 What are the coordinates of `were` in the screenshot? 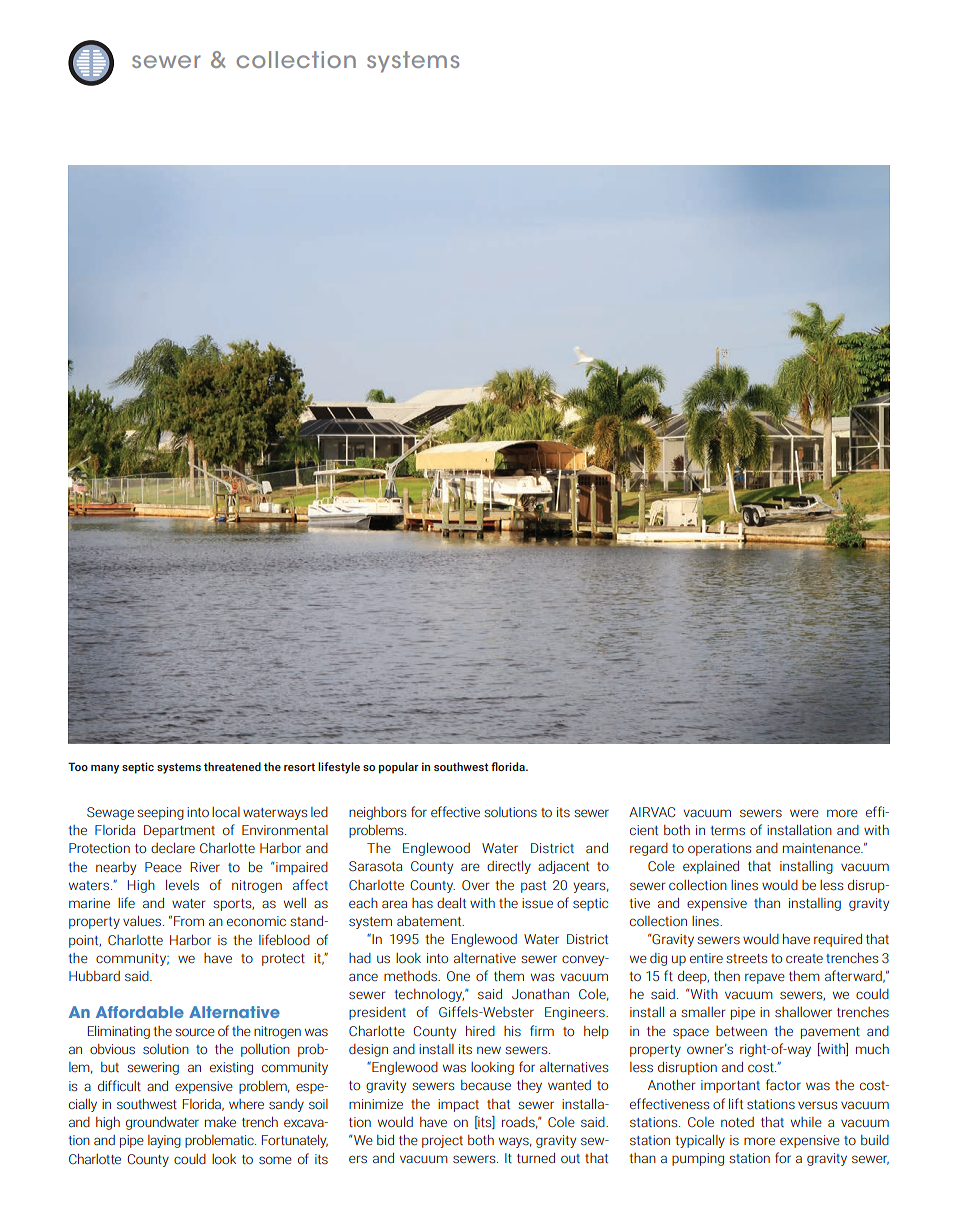 It's located at (804, 813).
